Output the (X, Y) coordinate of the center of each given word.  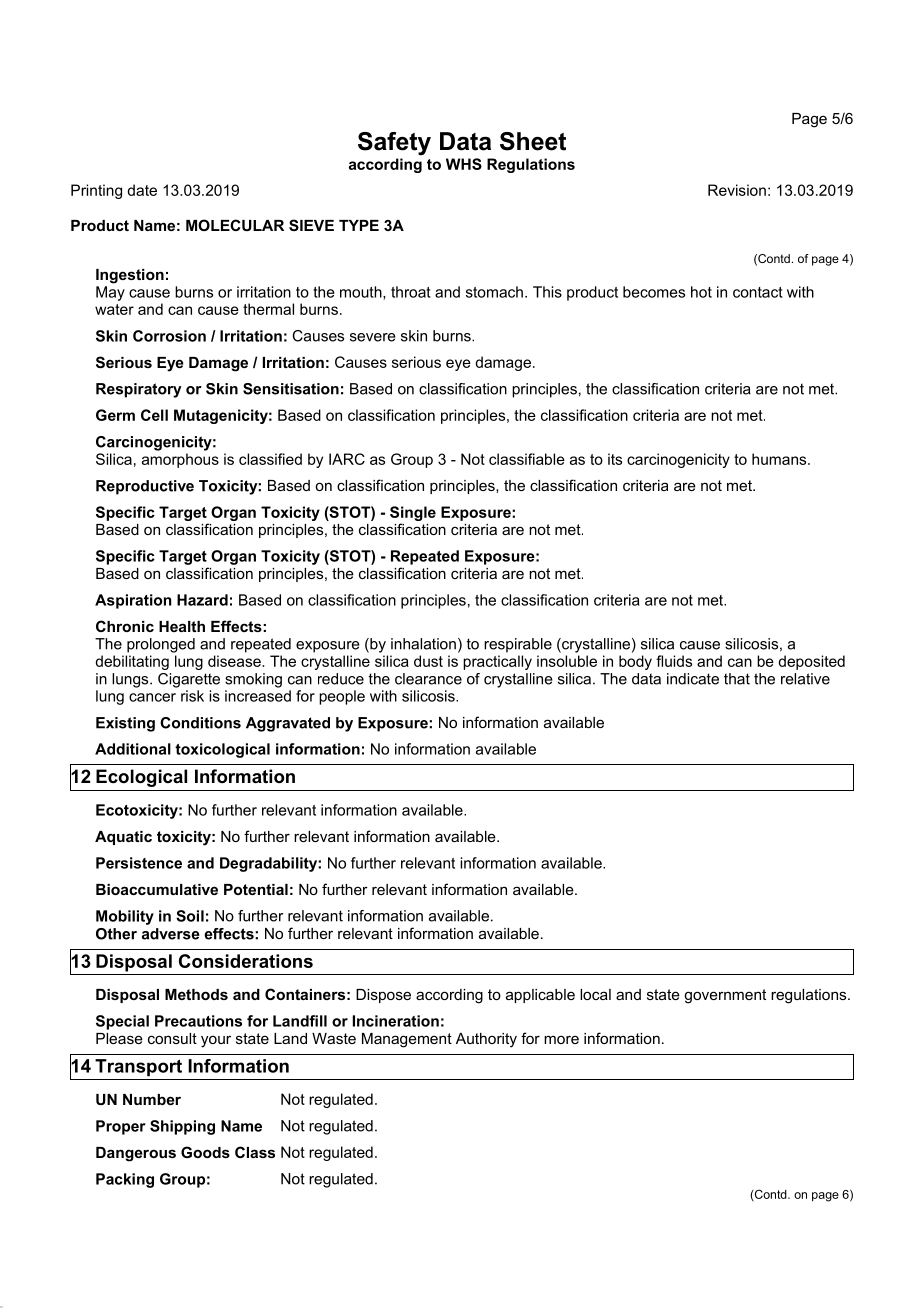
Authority (486, 1040)
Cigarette (189, 680)
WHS (464, 164)
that (737, 679)
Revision (737, 190)
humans (780, 459)
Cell (154, 415)
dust (428, 661)
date (142, 190)
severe (373, 337)
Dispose (383, 996)
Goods (205, 1152)
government (725, 996)
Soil (190, 916)
